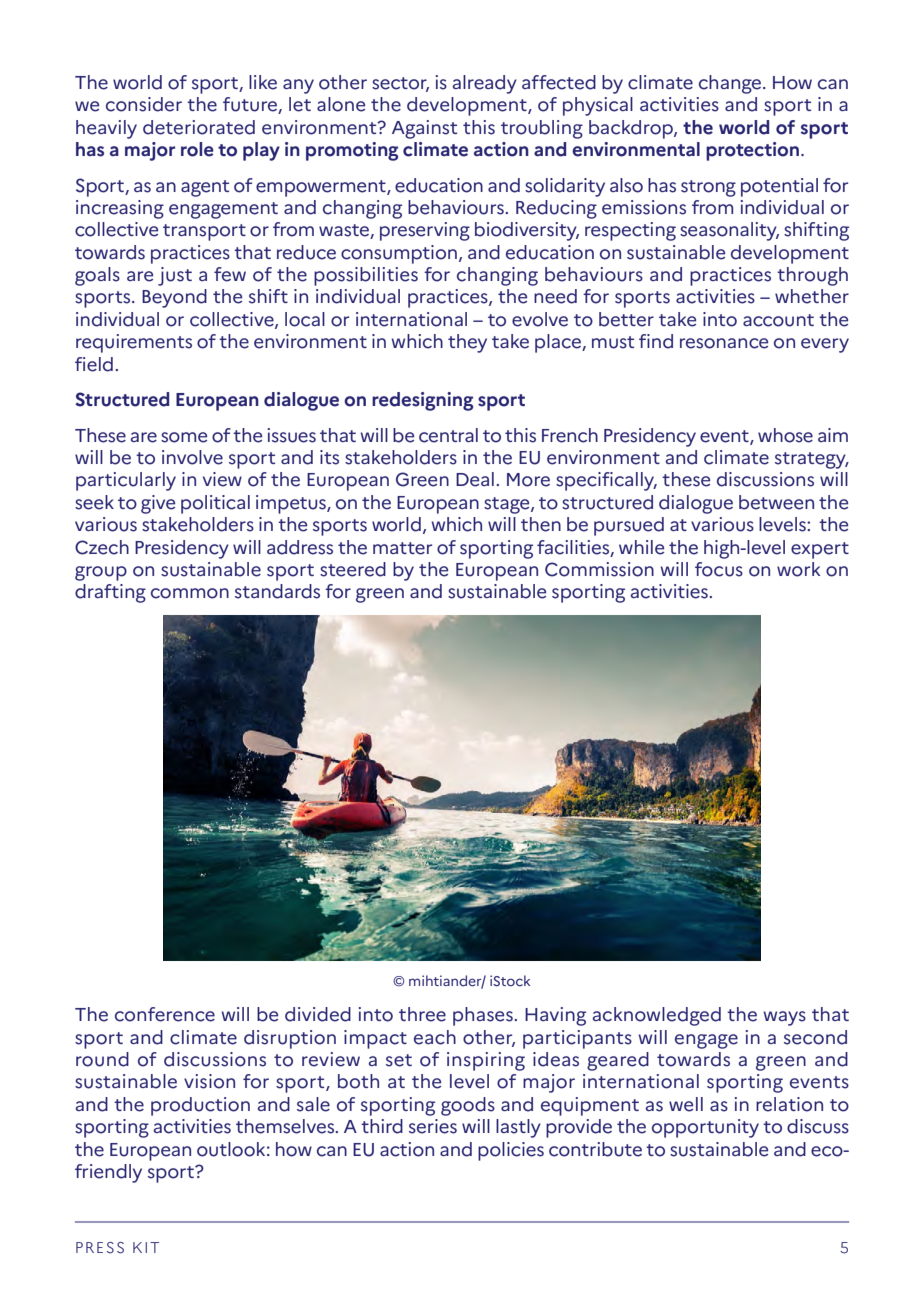 The height and width of the screenshot is (1308, 924). Describe the element at coordinates (784, 1018) in the screenshot. I see `ways` at that location.
